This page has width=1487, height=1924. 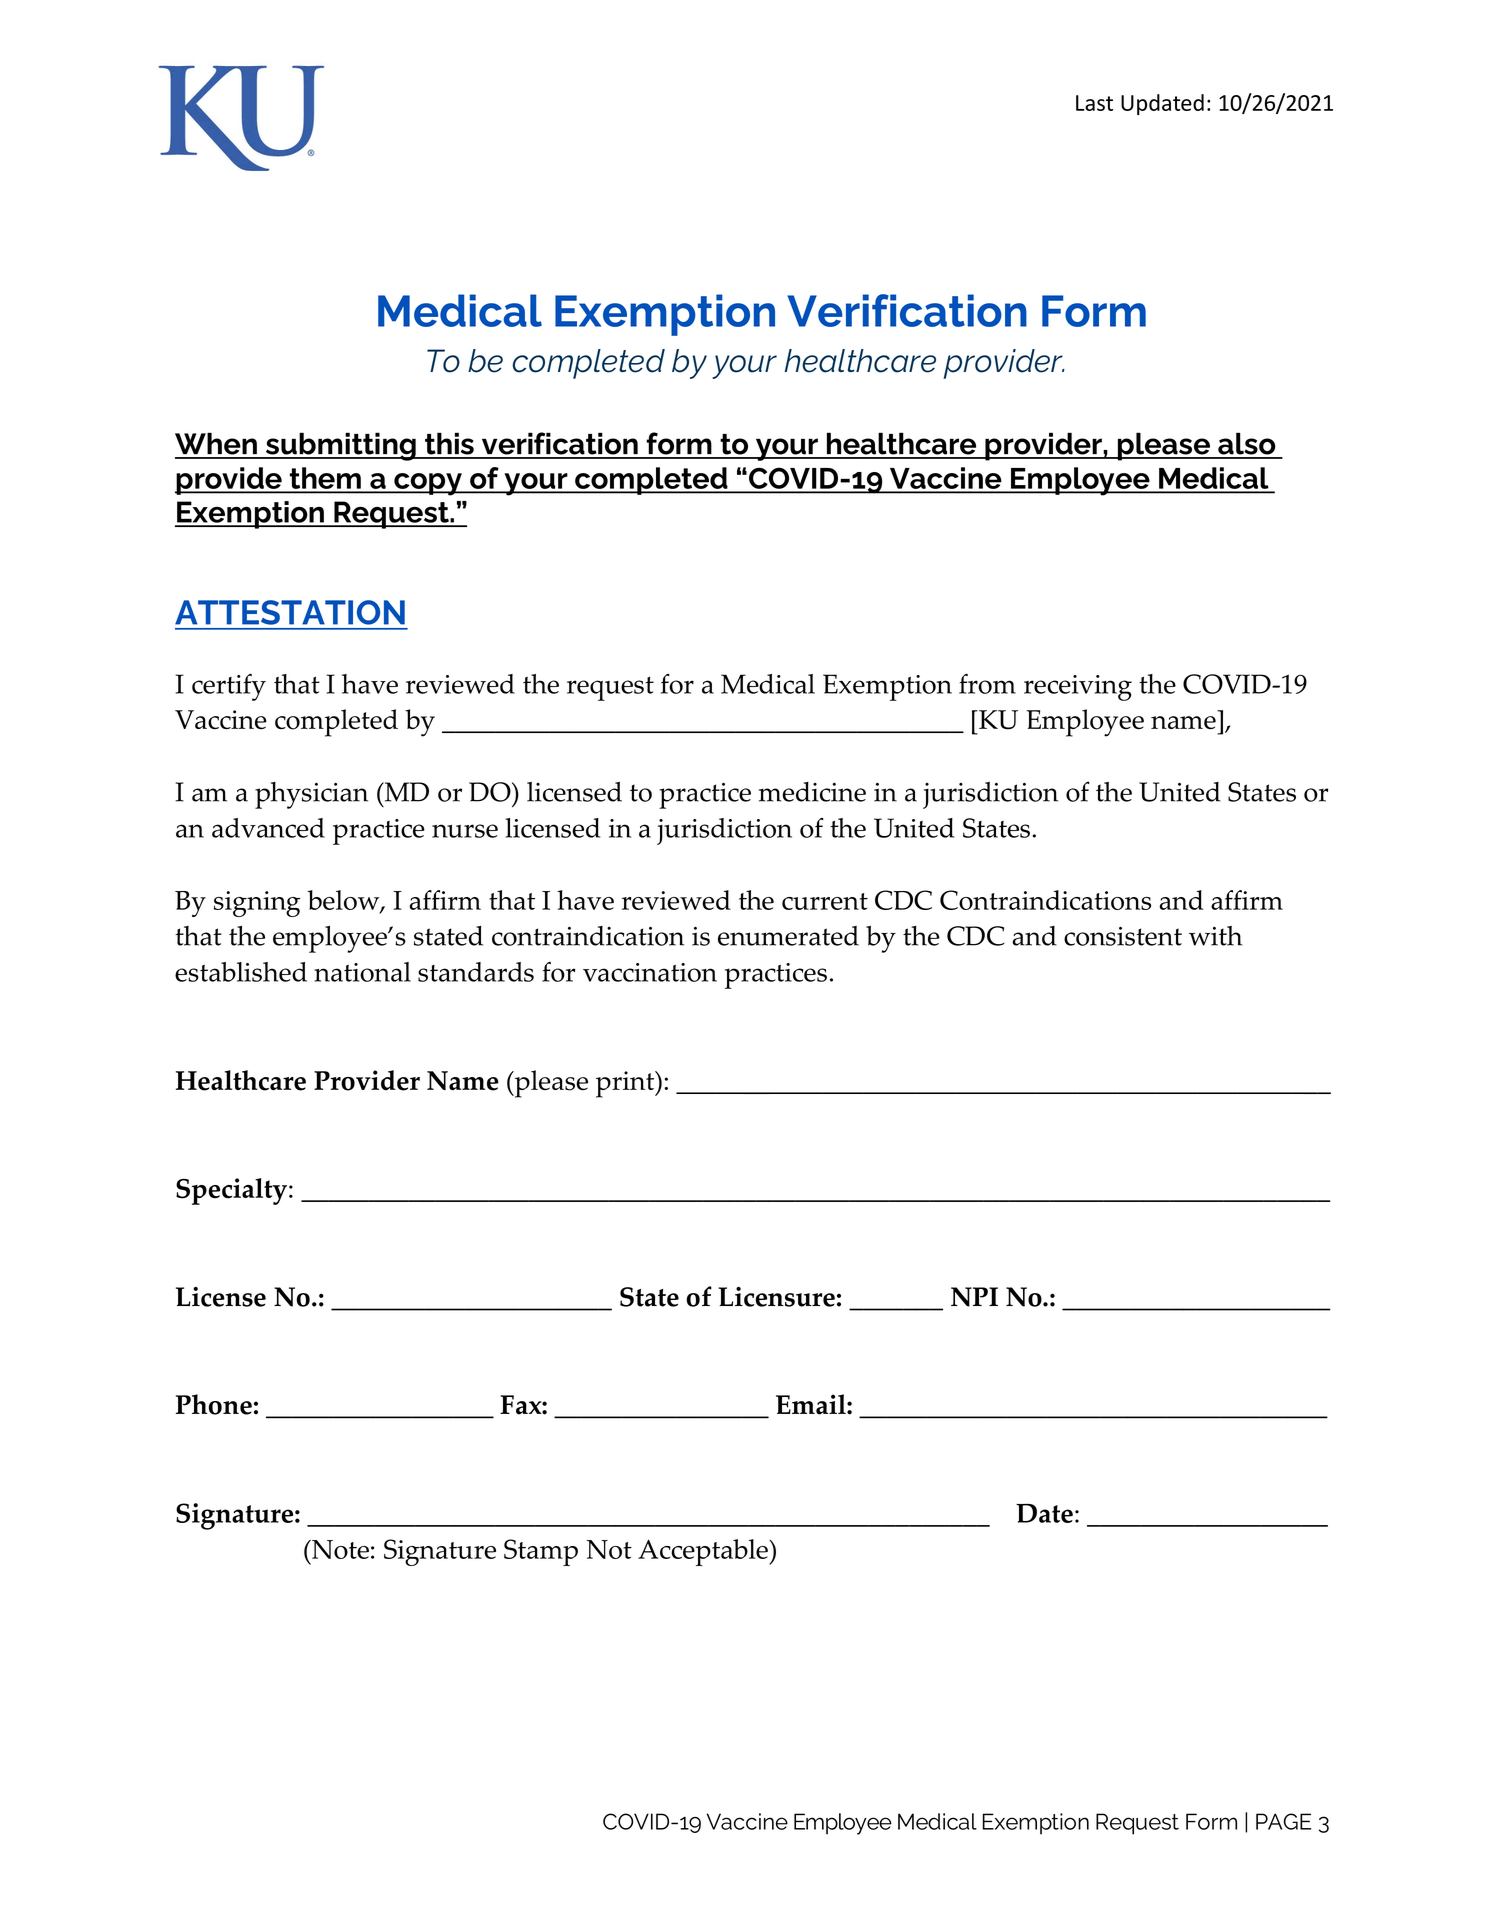 What do you see at coordinates (1094, 103) in the page?
I see `Last` at bounding box center [1094, 103].
